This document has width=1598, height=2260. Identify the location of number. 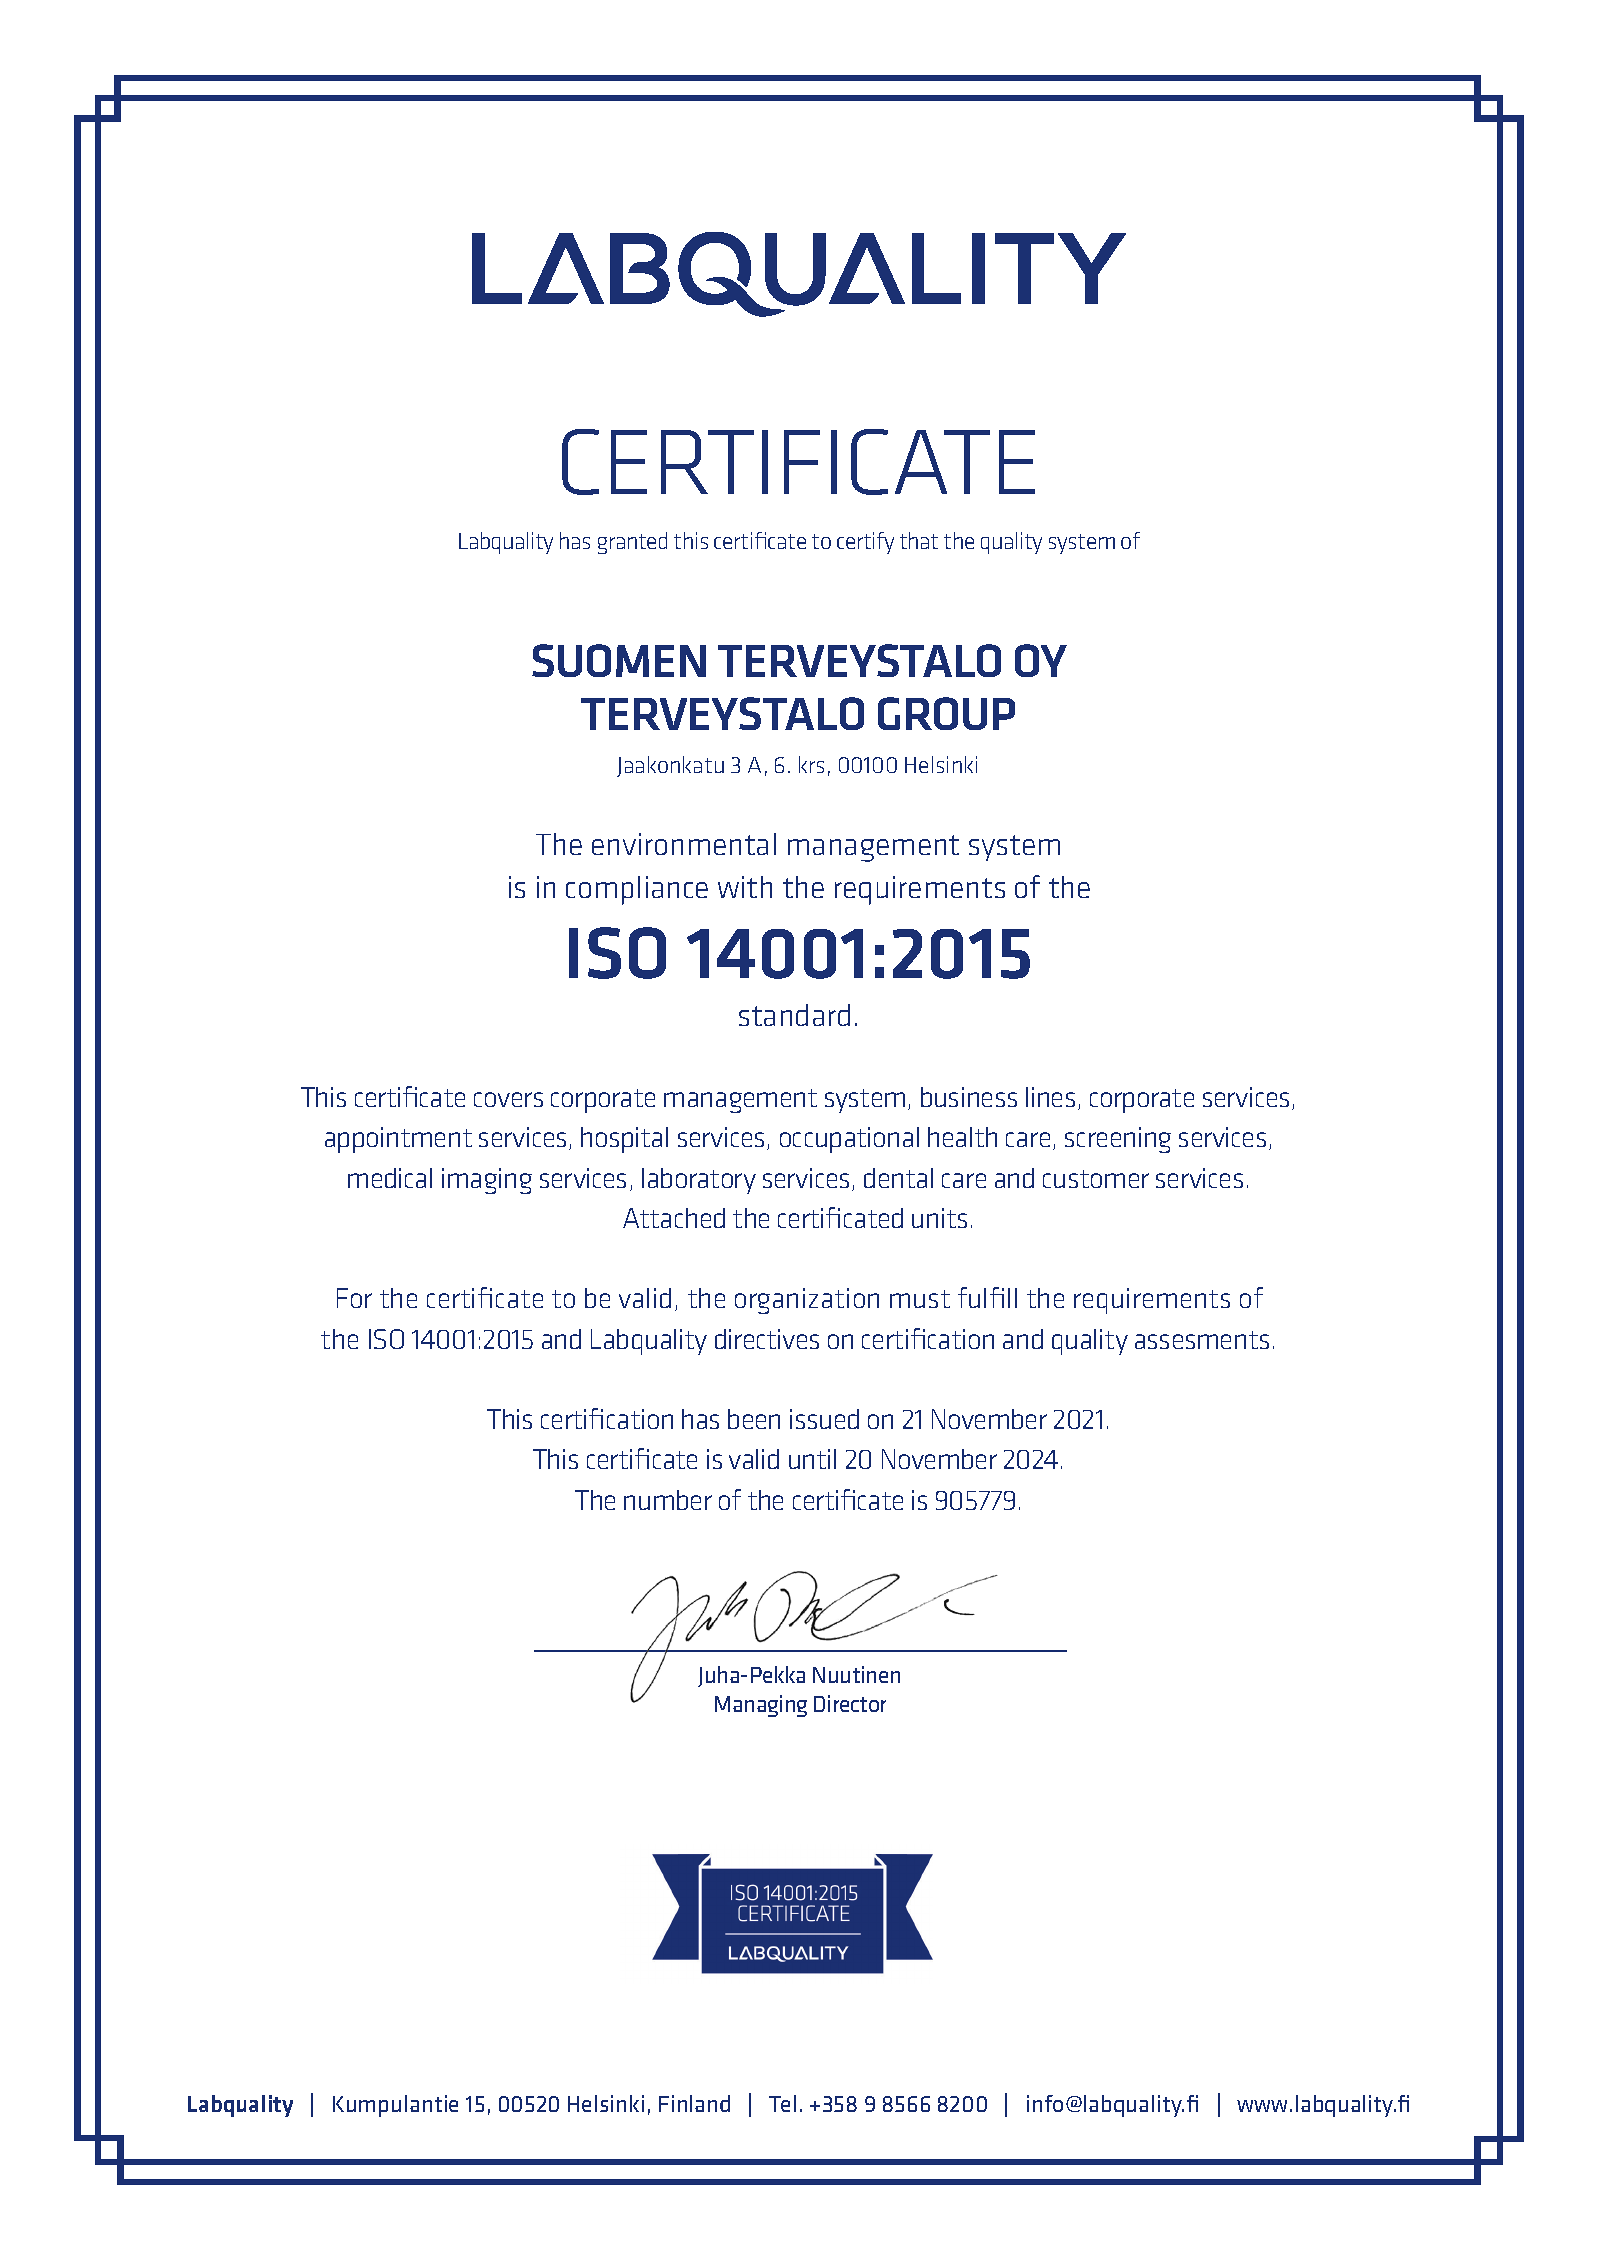
(668, 1500).
